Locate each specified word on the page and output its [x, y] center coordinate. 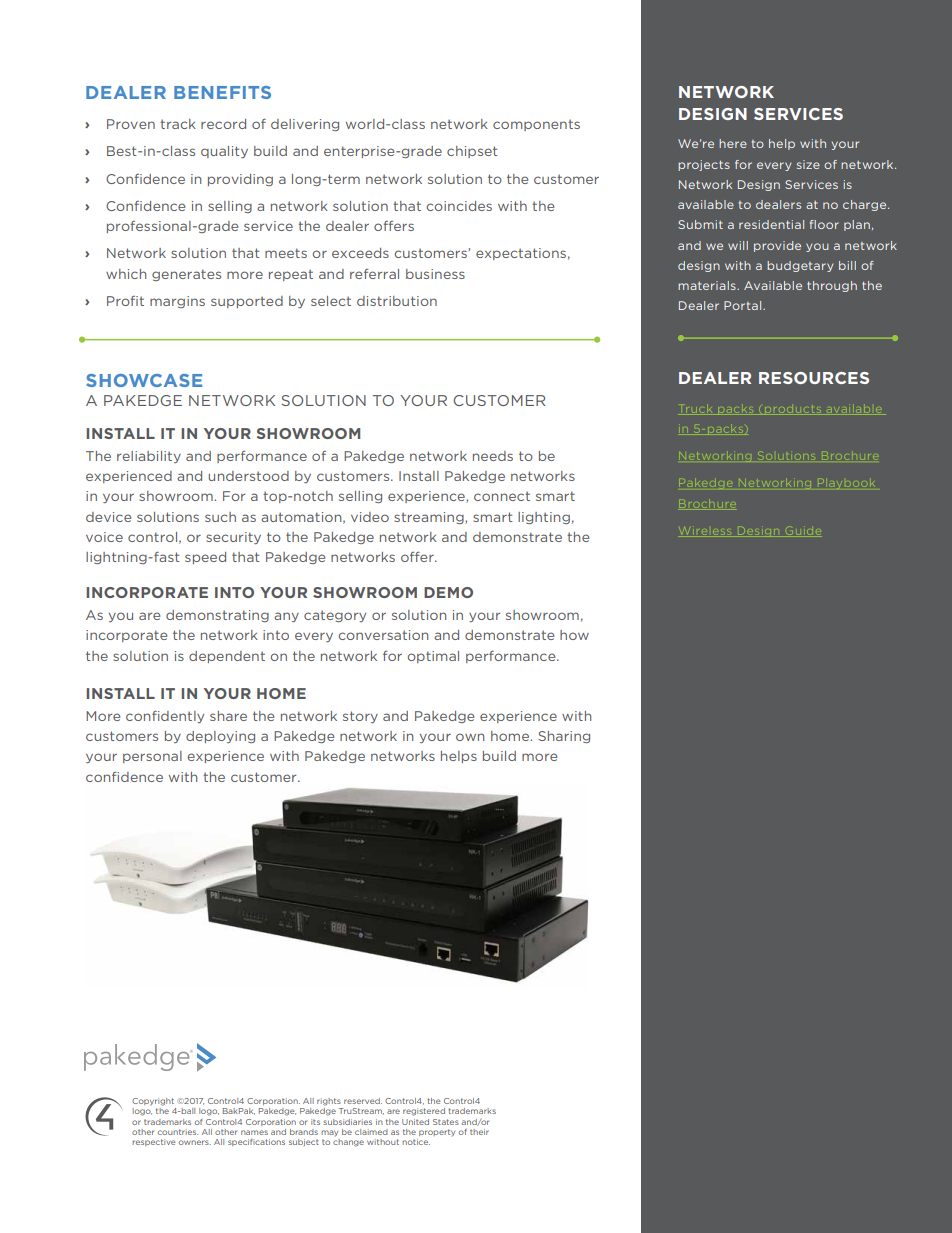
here [733, 143]
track [178, 124]
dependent [227, 657]
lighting [544, 518]
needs [493, 456]
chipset [472, 152]
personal [152, 757]
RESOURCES [814, 378]
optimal [433, 657]
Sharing [564, 737]
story [360, 717]
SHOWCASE [144, 380]
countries [178, 1132]
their [479, 1132]
